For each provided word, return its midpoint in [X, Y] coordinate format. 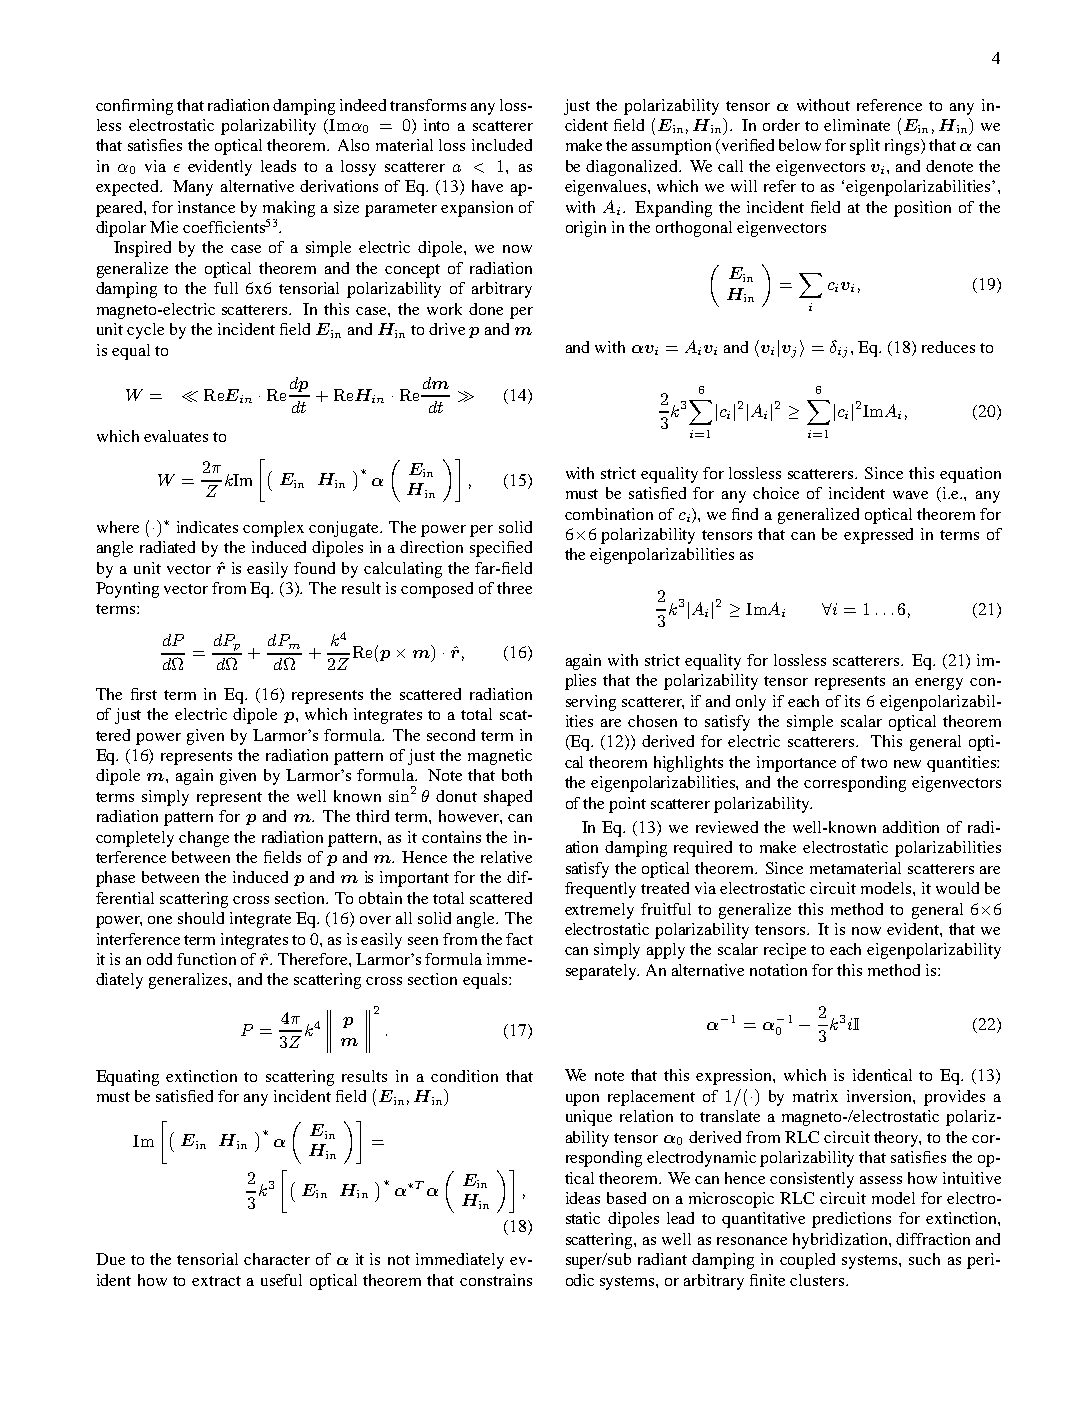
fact [519, 939]
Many [193, 188]
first [144, 694]
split [865, 147]
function [206, 959]
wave [910, 495]
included [502, 145]
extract [216, 1281]
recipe [785, 951]
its [852, 701]
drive [447, 329]
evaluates [176, 436]
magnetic [500, 757]
